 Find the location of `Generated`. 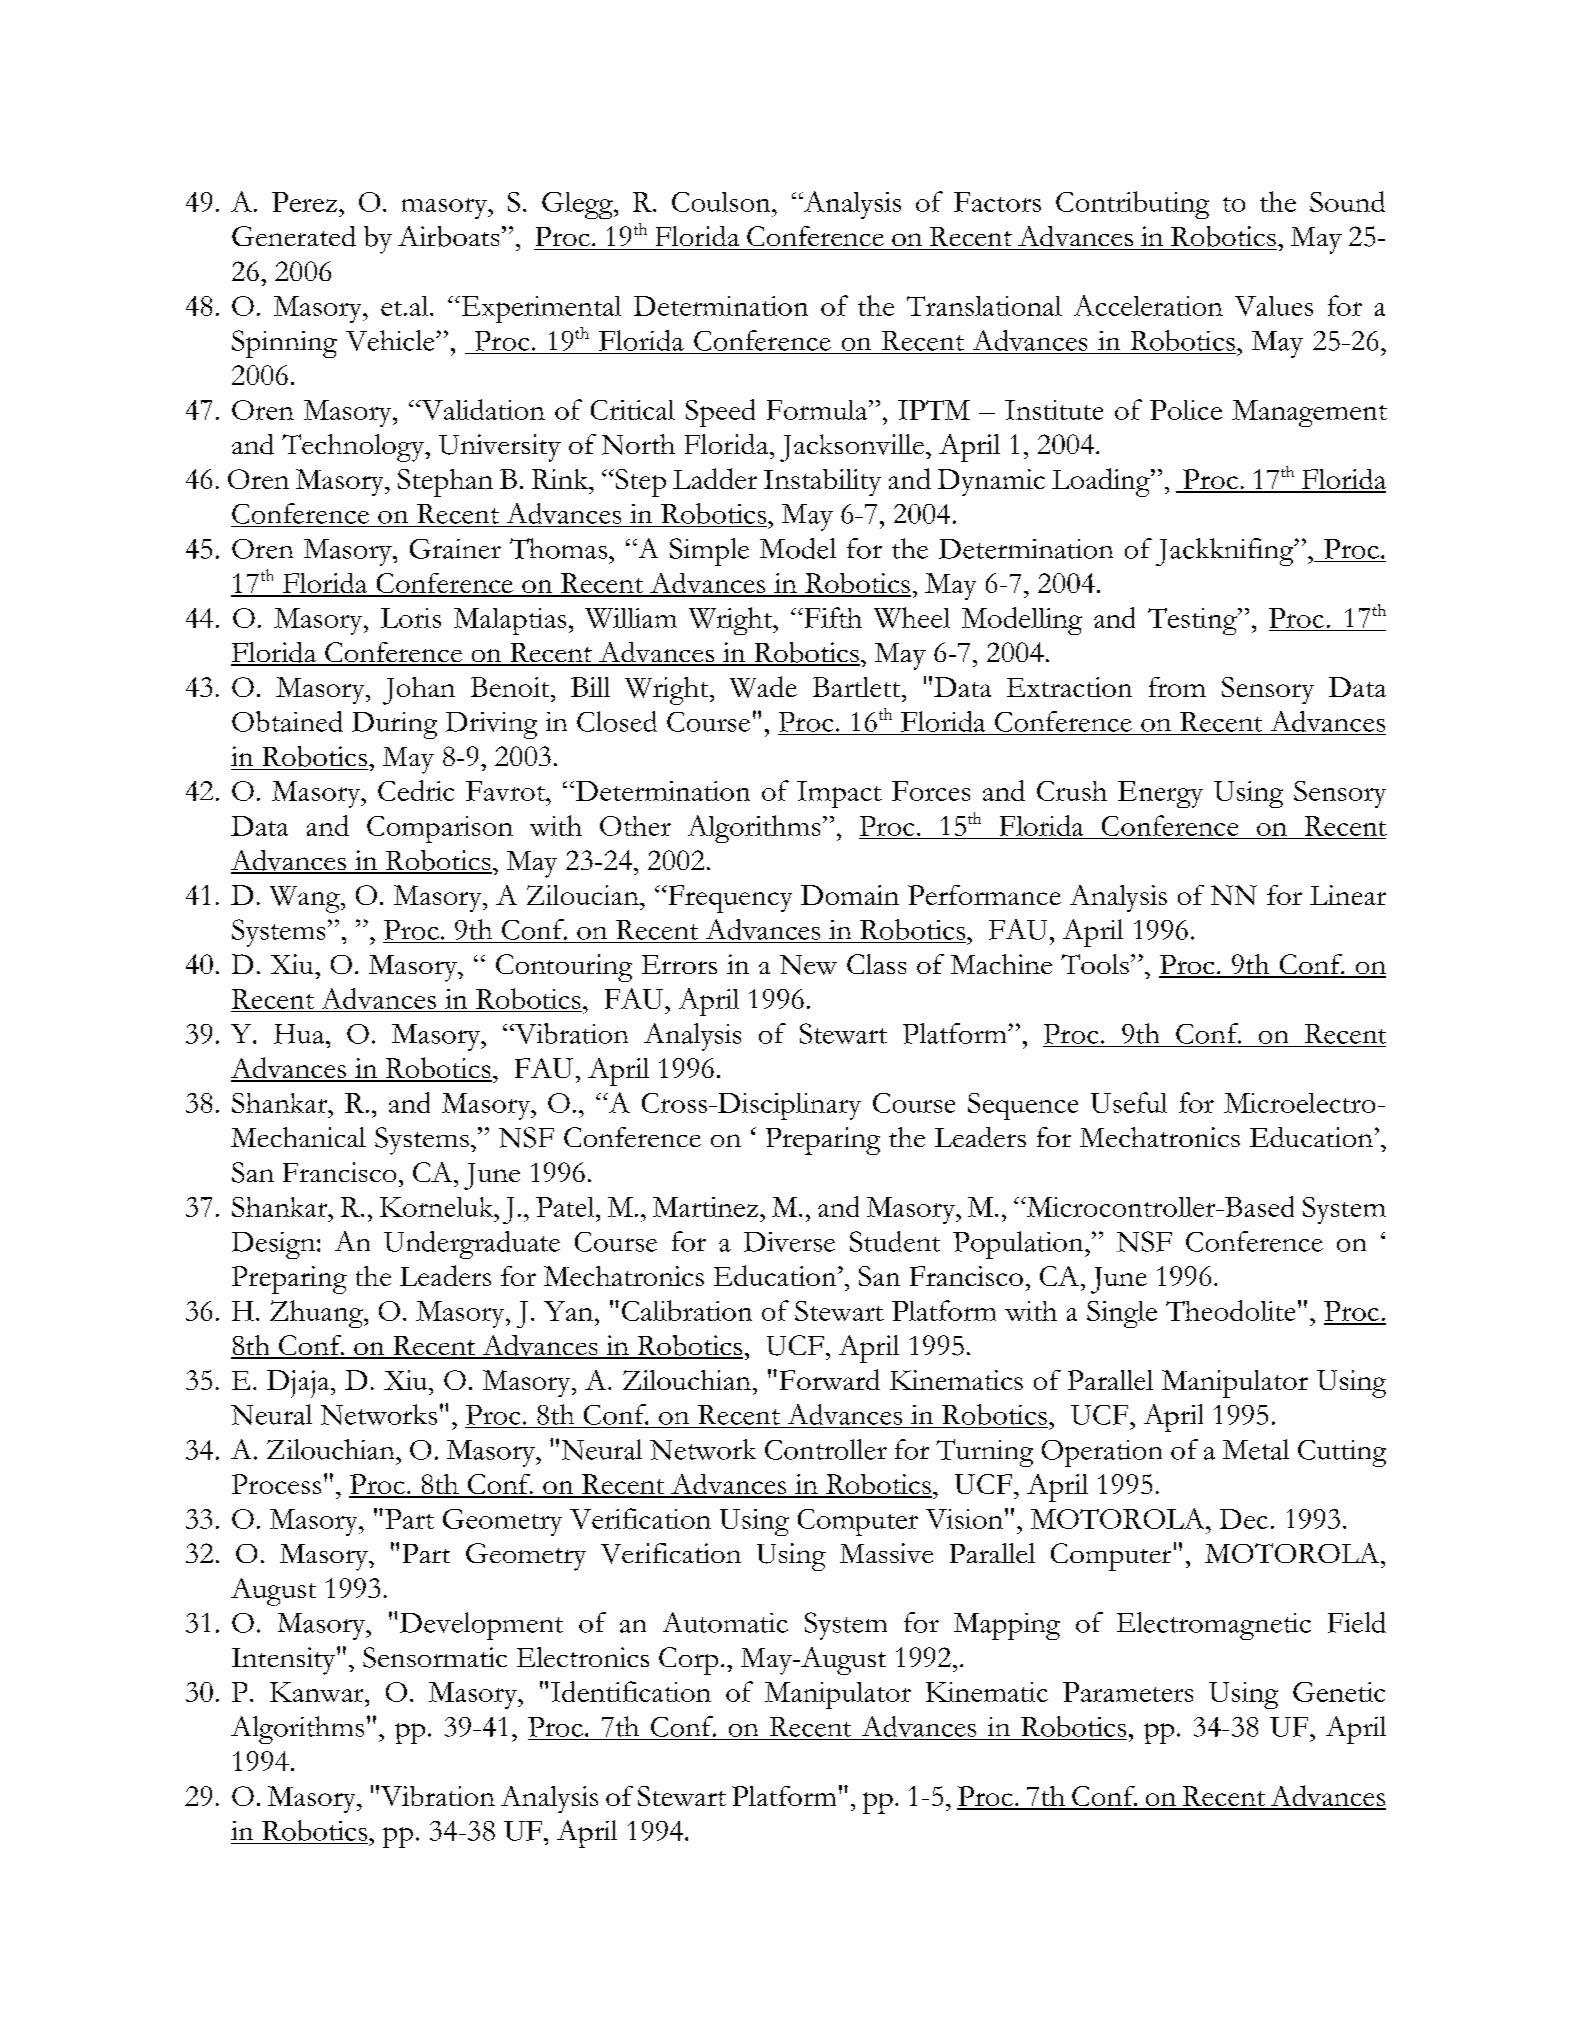

Generated is located at coordinates (294, 236).
